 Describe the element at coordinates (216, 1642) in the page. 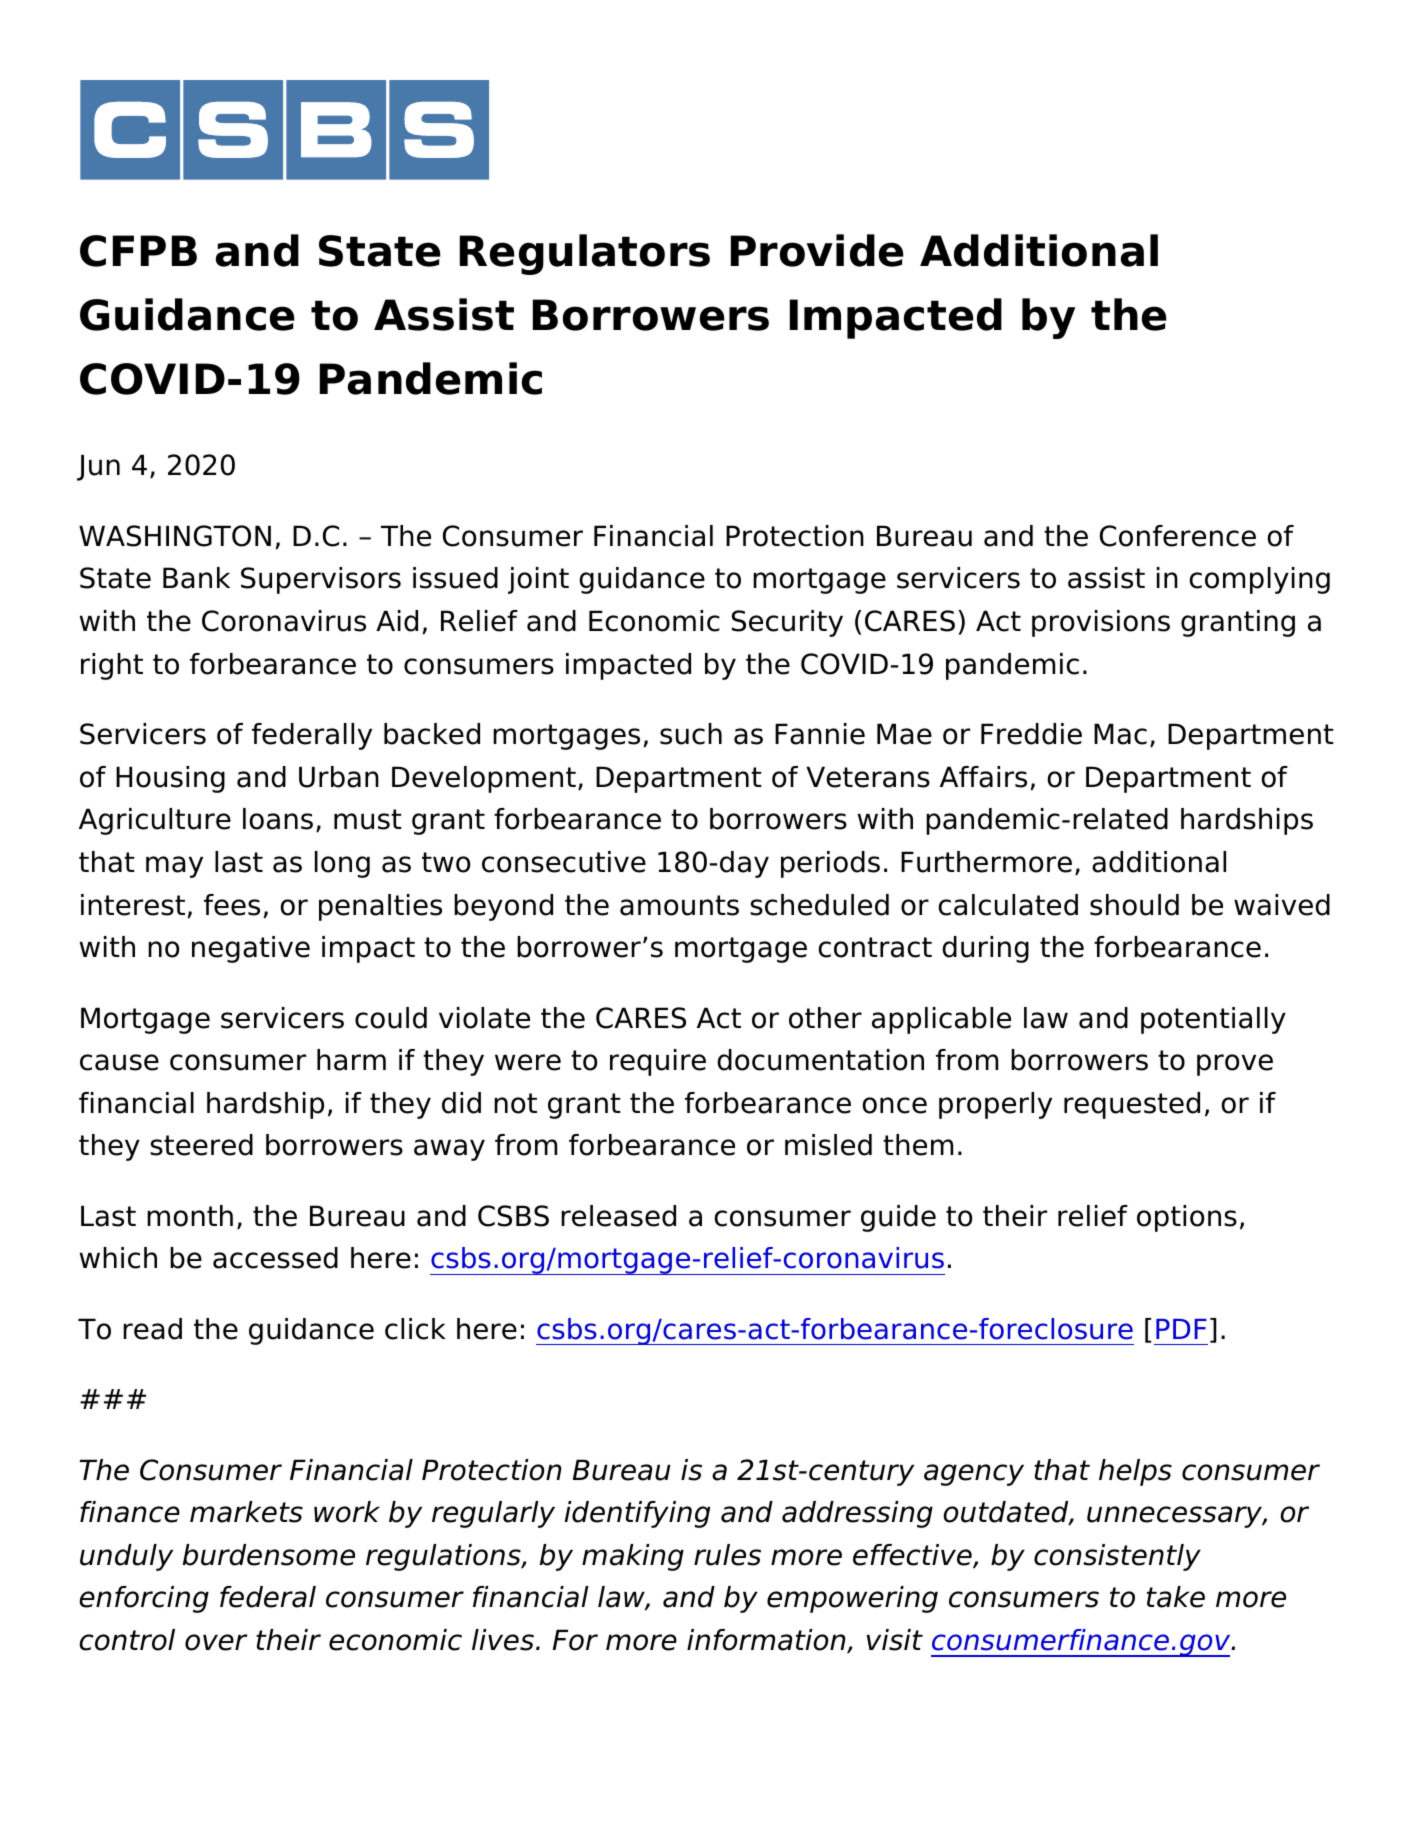

I see `over` at that location.
